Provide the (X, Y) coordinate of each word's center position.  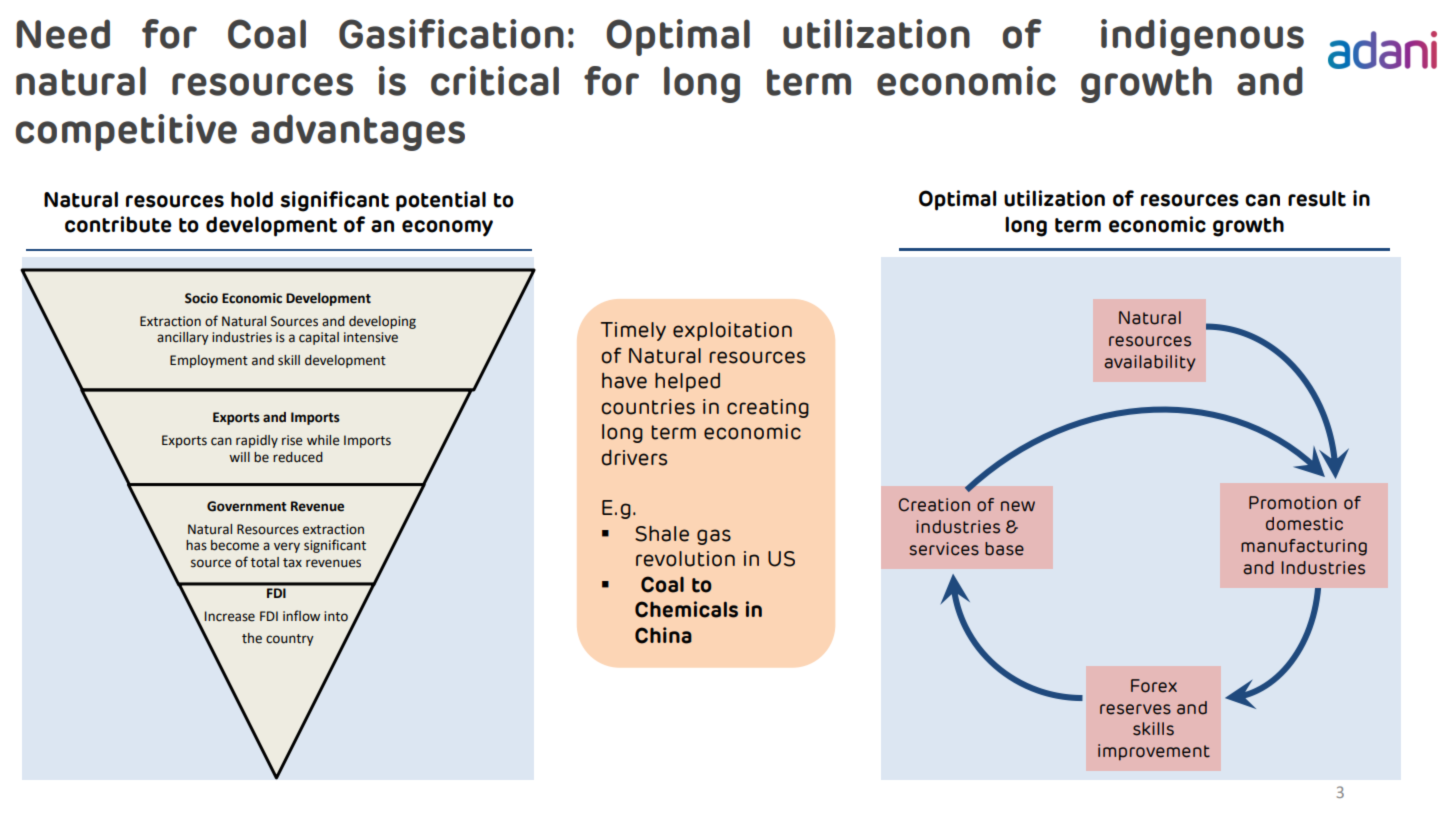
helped (687, 382)
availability (1149, 363)
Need (63, 34)
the (252, 638)
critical (495, 81)
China (663, 635)
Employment (209, 361)
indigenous (1202, 37)
